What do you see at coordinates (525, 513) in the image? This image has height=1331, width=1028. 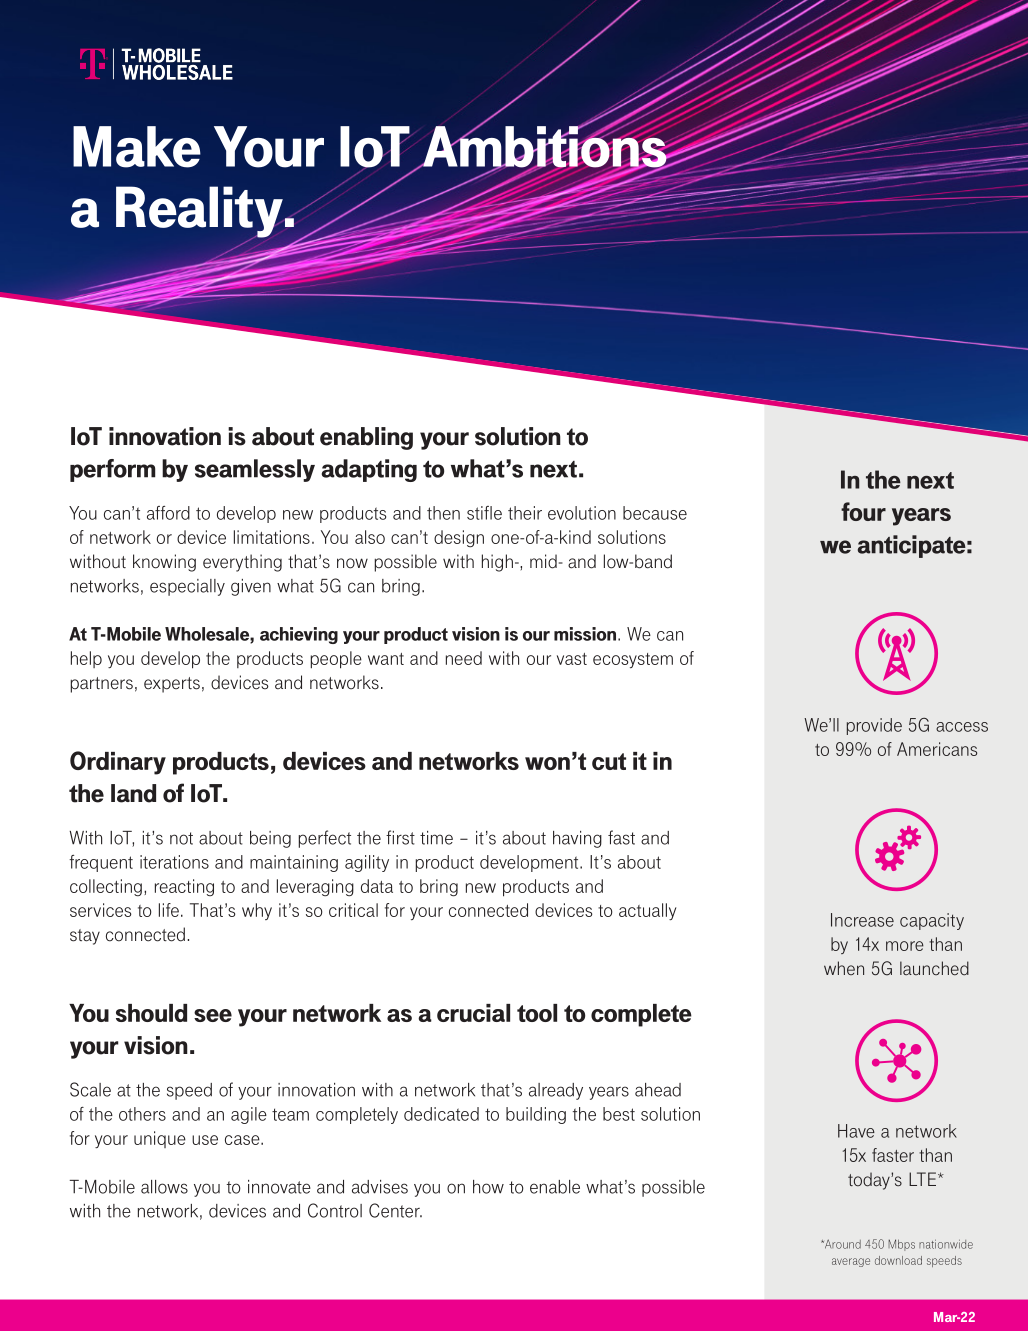 I see `their` at bounding box center [525, 513].
